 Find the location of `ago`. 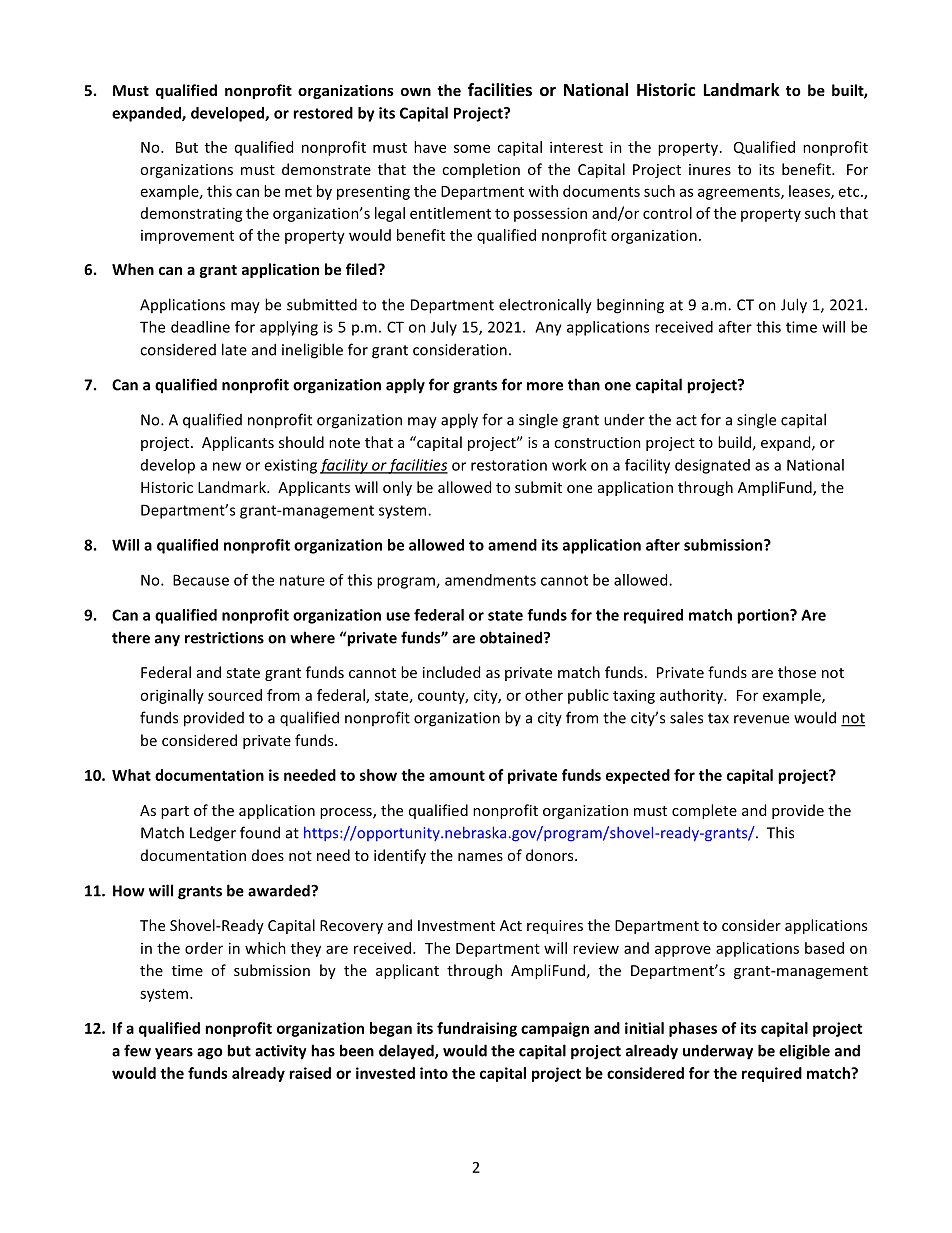

ago is located at coordinates (210, 1054).
